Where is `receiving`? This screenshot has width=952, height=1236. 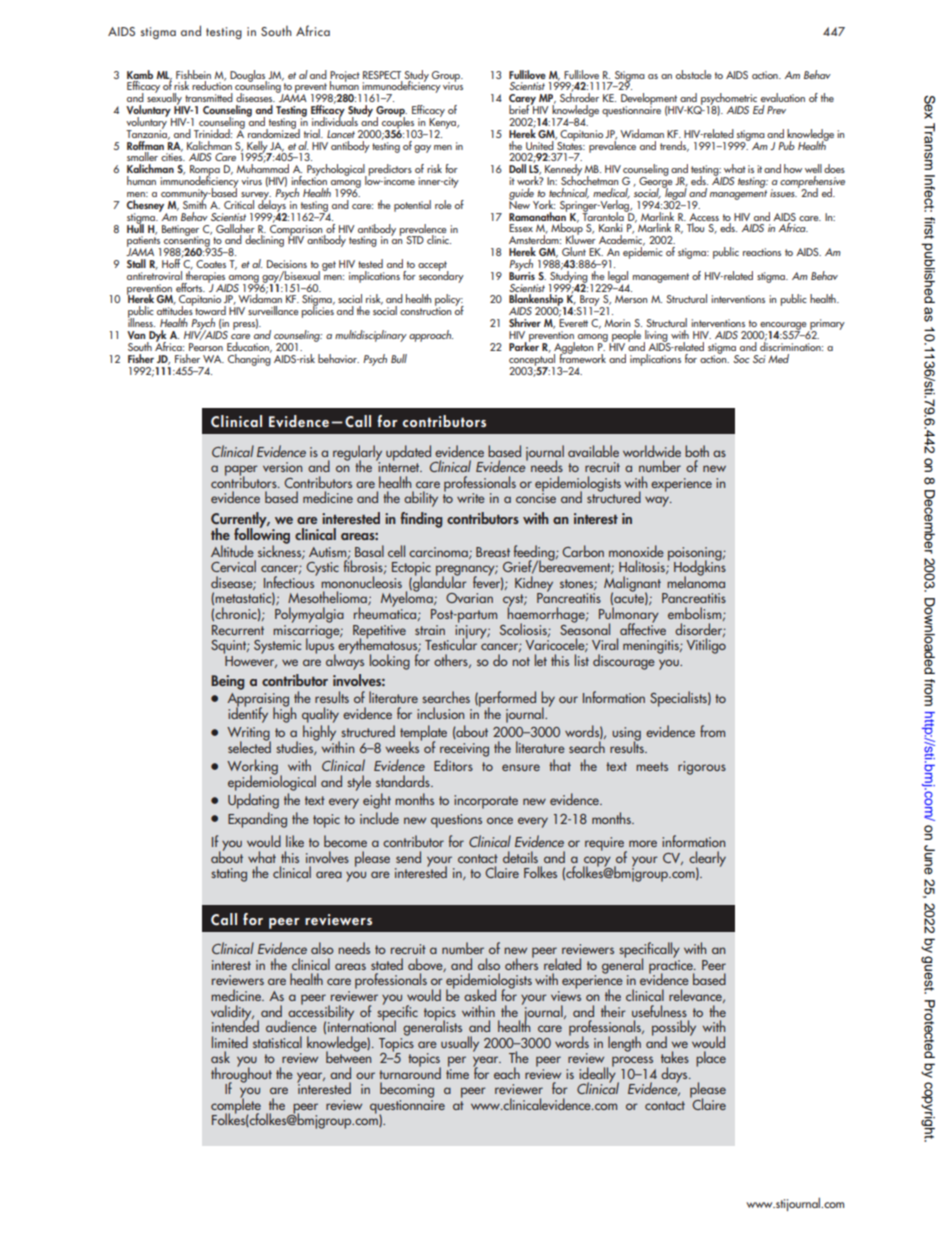
receiving is located at coordinates (464, 750).
